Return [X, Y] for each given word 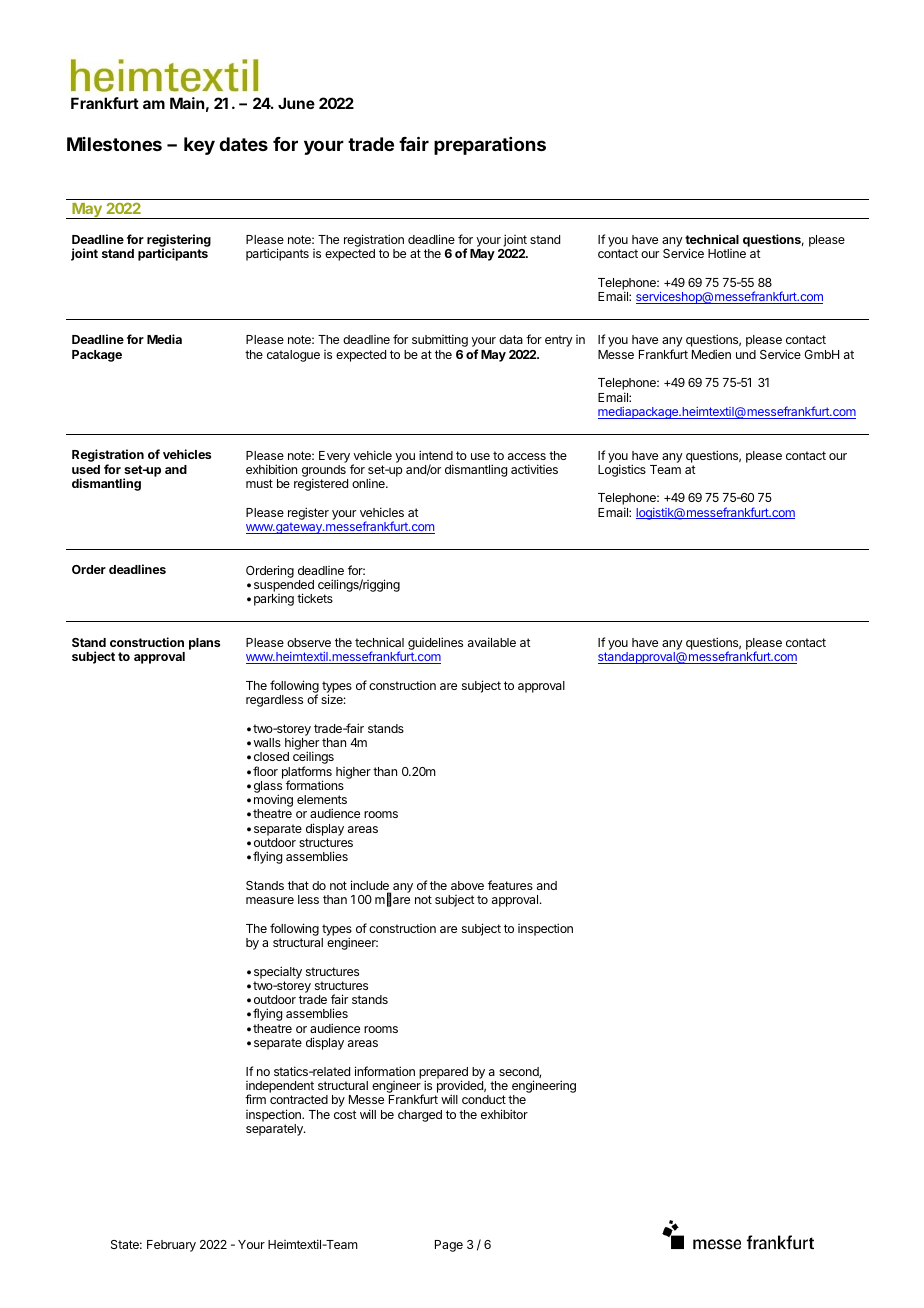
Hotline [727, 253]
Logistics [622, 470]
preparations [490, 146]
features [510, 885]
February [171, 1246]
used [86, 469]
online [369, 483]
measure [270, 900]
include [371, 886]
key [199, 146]
